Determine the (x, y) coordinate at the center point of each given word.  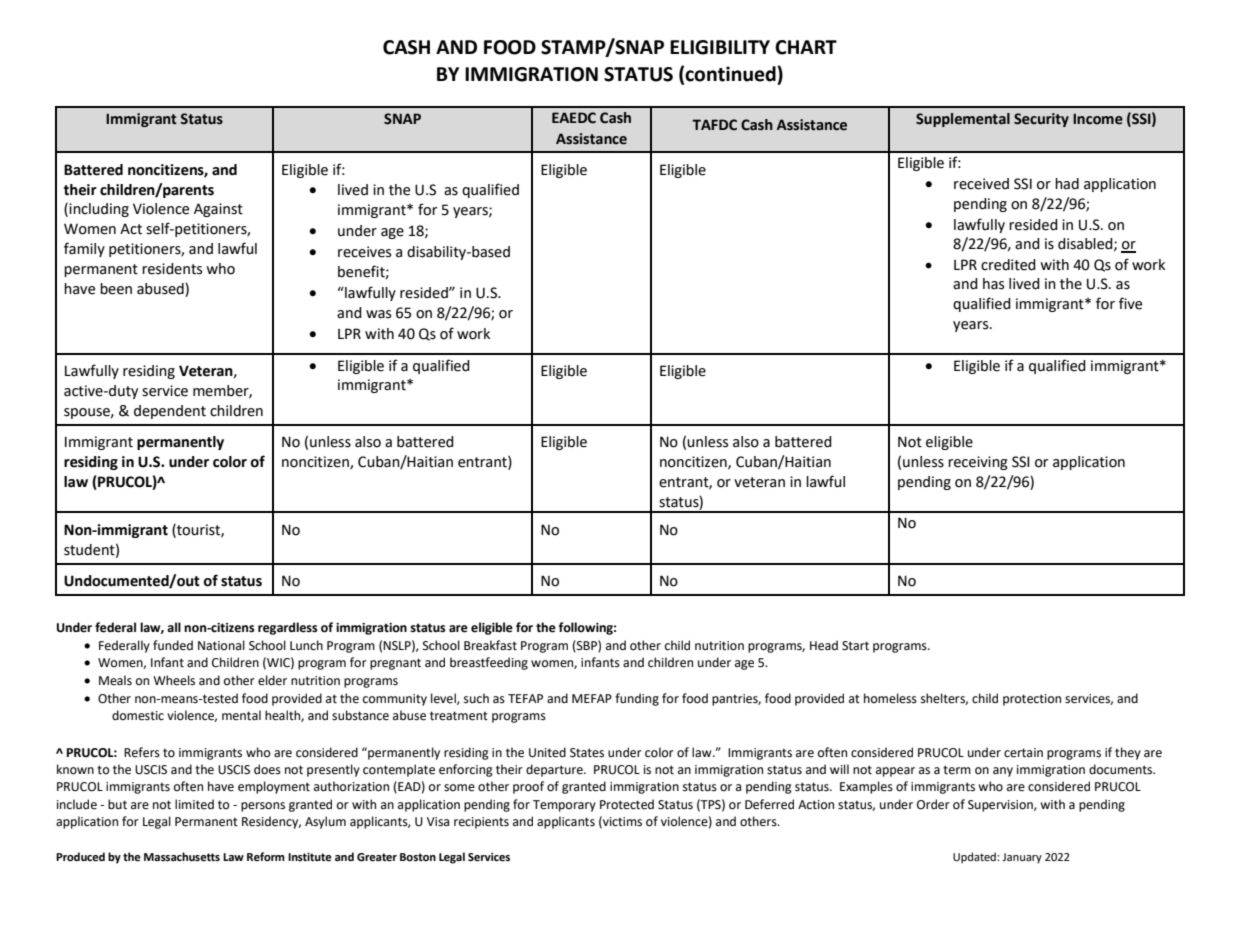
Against (218, 210)
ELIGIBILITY (720, 47)
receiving (978, 463)
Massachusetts (182, 857)
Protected (627, 804)
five (1130, 303)
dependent (170, 412)
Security (1041, 120)
